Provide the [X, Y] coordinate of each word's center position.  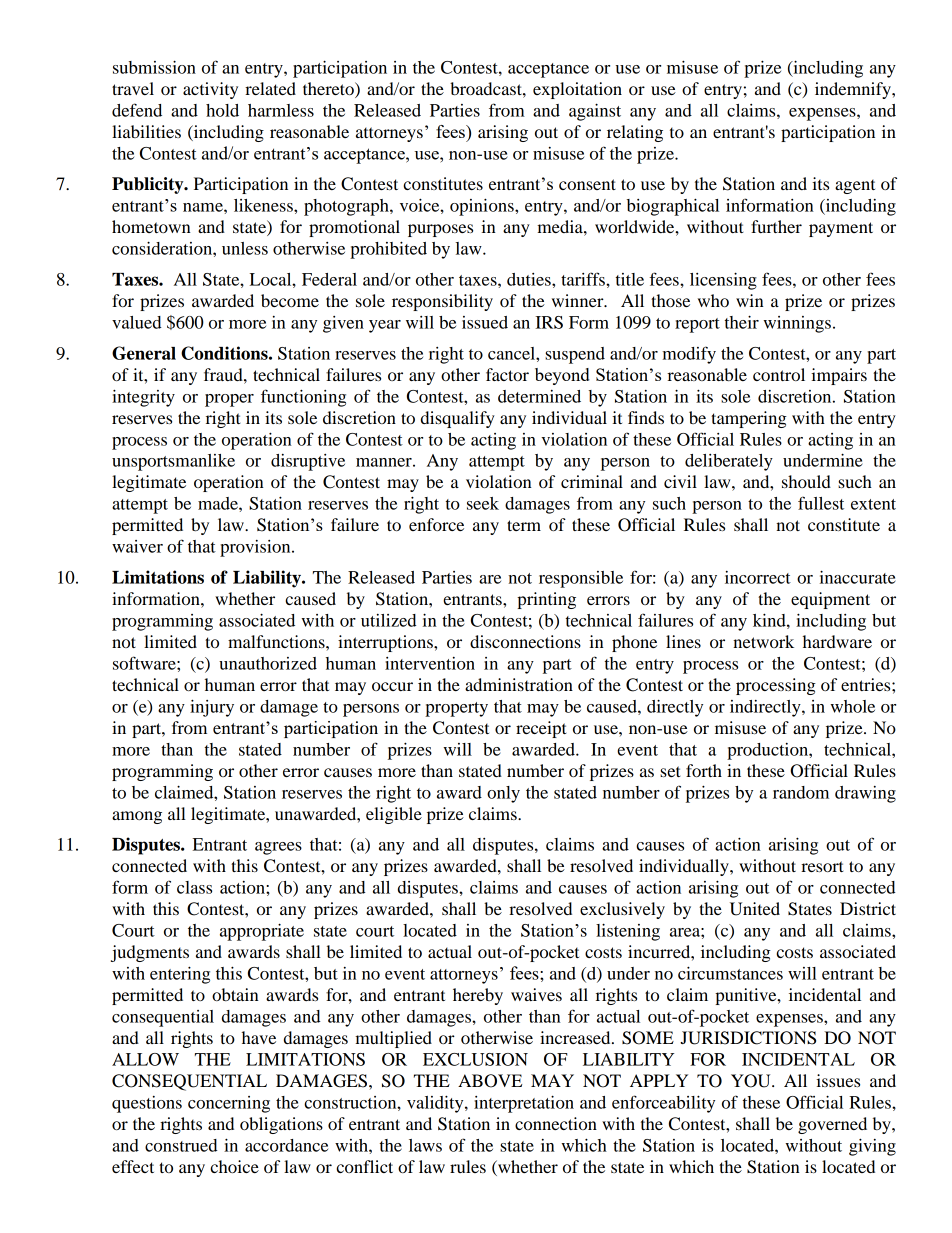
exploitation [577, 90]
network [763, 641]
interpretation [524, 1104]
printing [546, 600]
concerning [229, 1104]
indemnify [854, 90]
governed [832, 1125]
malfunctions [277, 641]
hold [222, 110]
